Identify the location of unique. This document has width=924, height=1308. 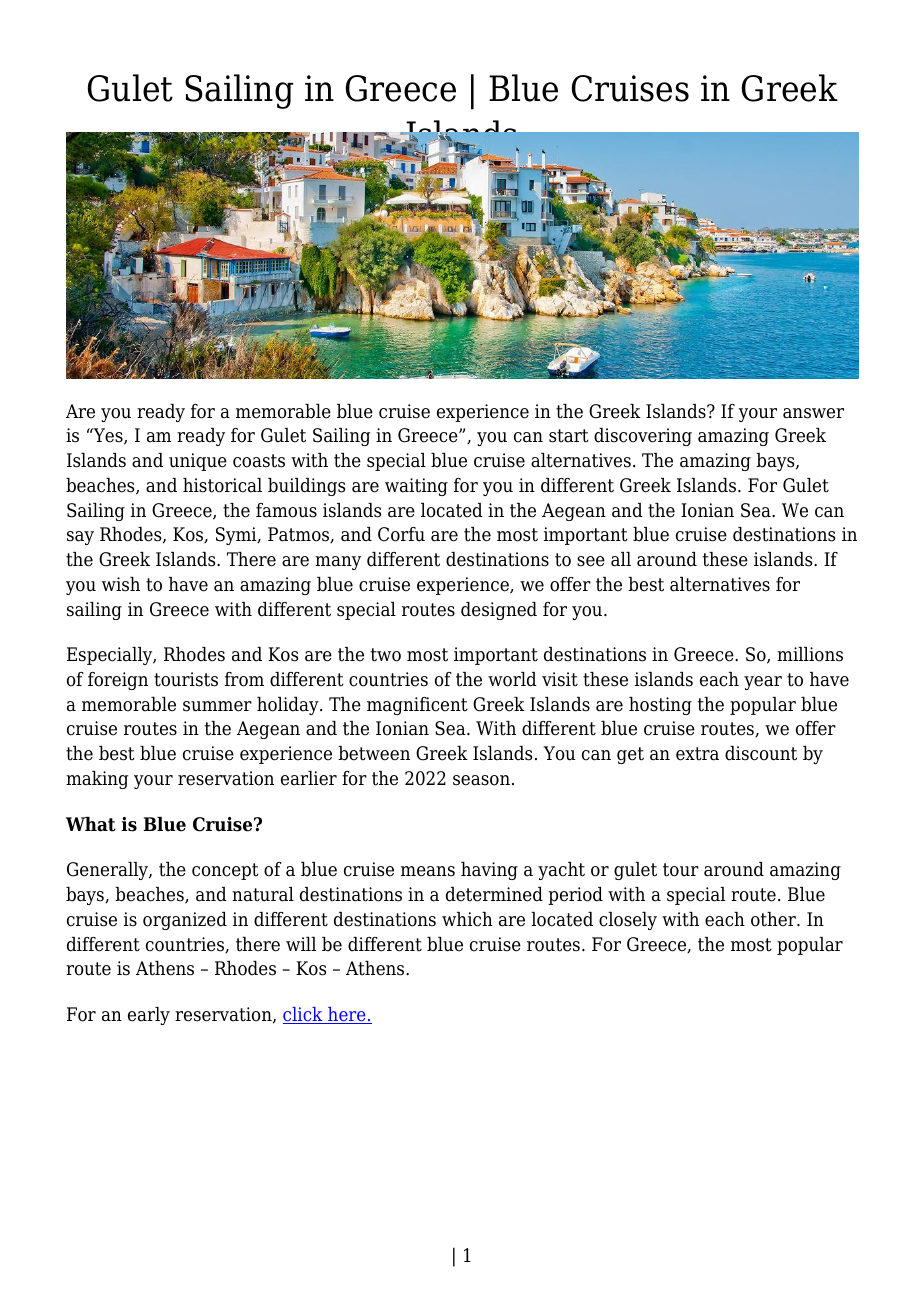
(198, 462).
